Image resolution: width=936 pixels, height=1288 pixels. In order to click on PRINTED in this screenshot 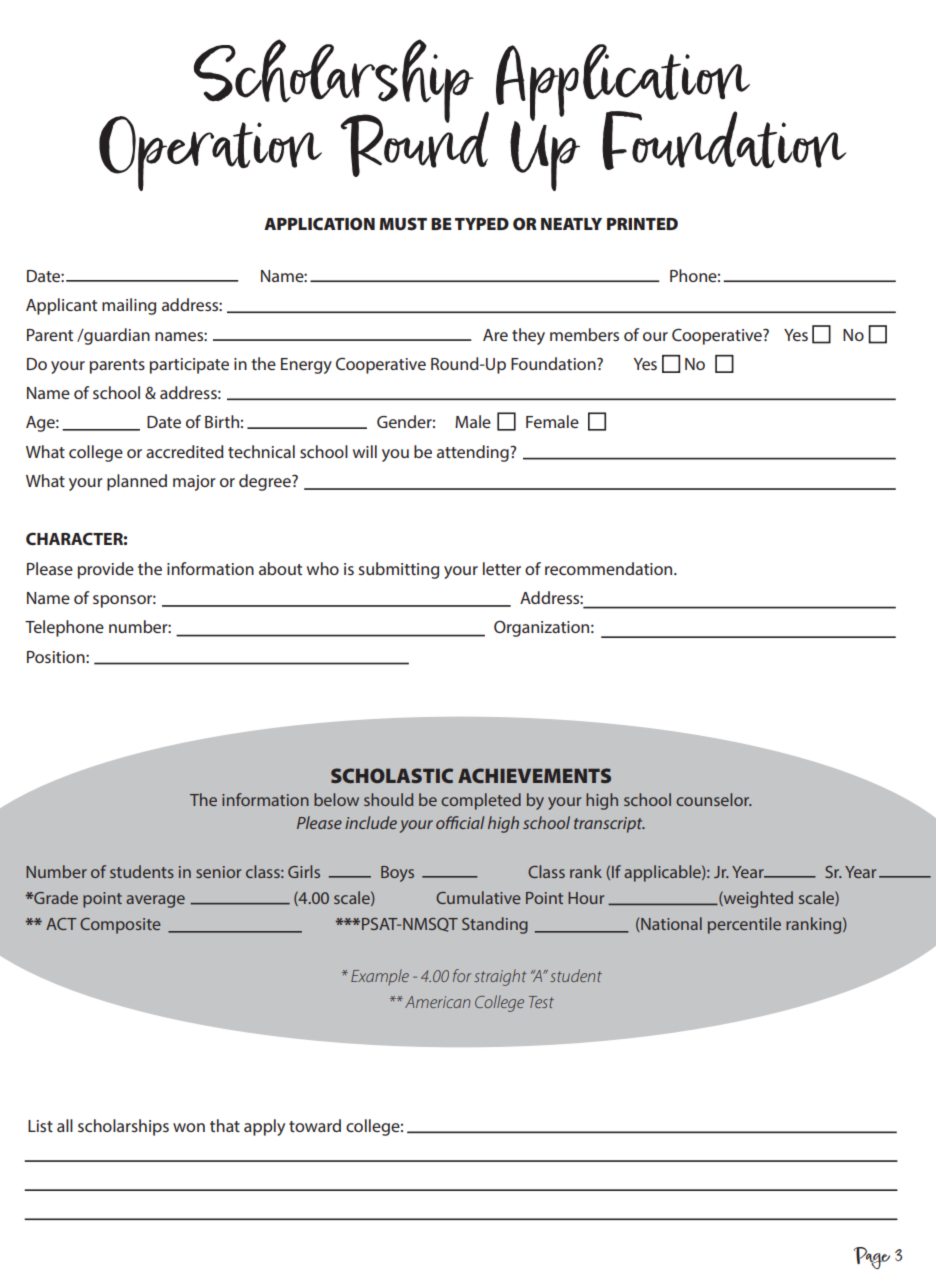, I will do `click(642, 224)`.
